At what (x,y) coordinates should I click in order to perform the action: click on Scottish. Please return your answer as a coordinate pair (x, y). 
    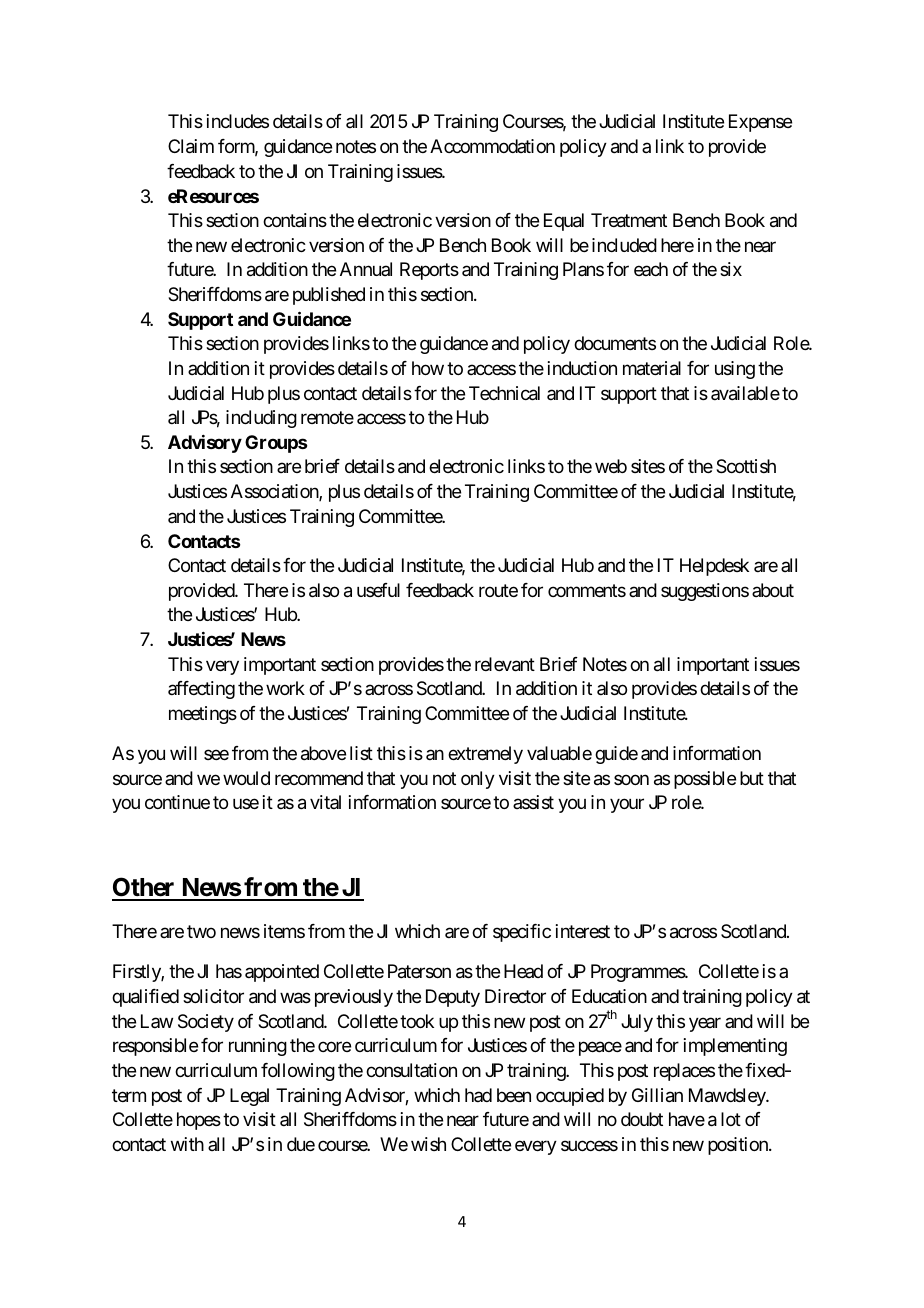
    Looking at the image, I should click on (746, 466).
